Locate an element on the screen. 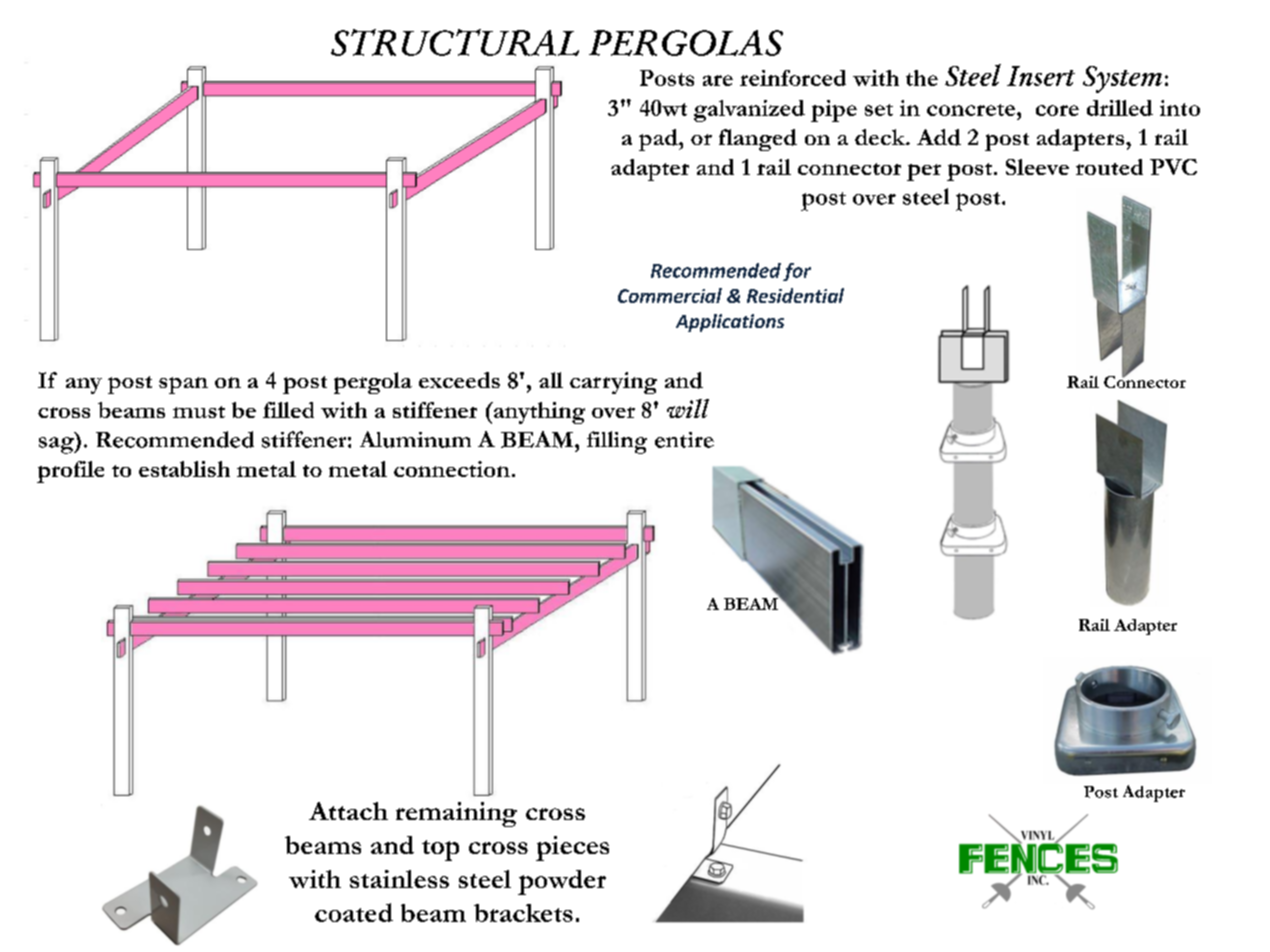  filling is located at coordinates (617, 442).
